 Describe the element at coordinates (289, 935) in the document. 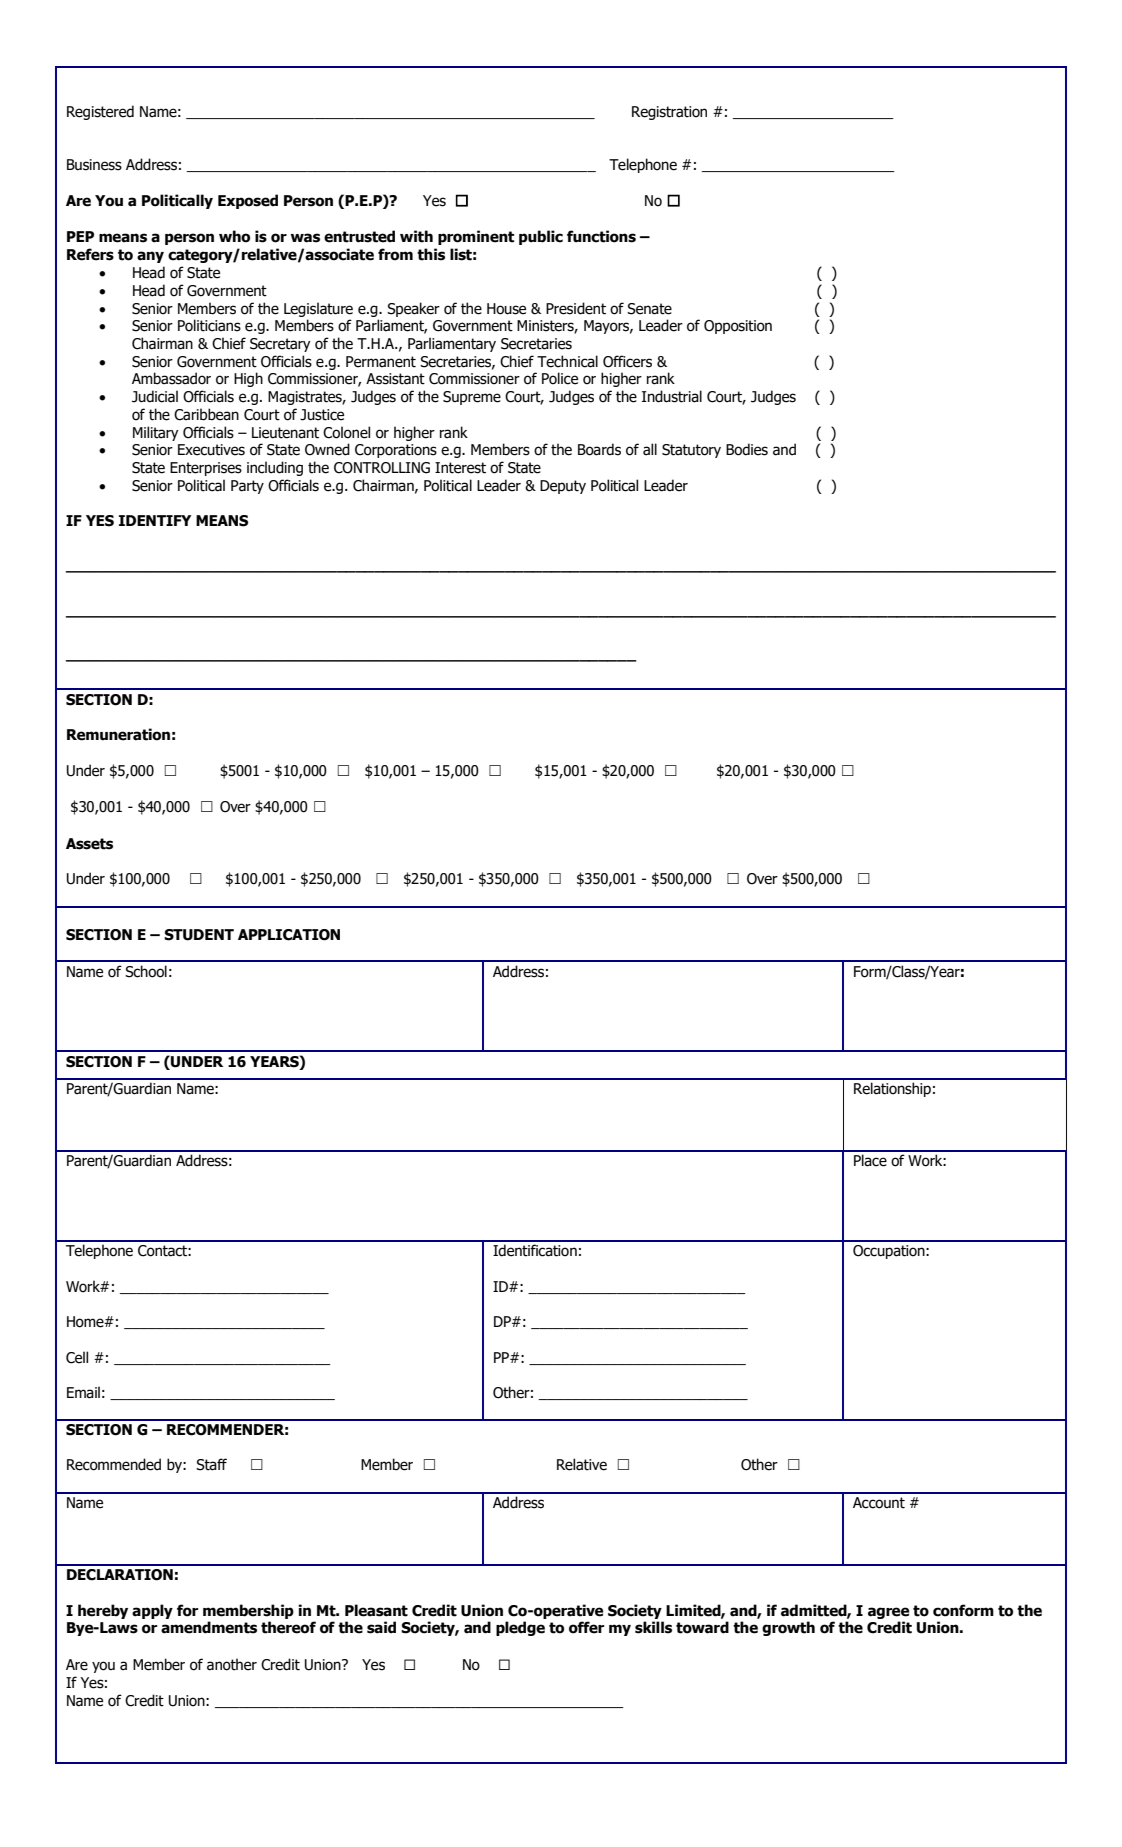

I see `APPLICATION` at that location.
